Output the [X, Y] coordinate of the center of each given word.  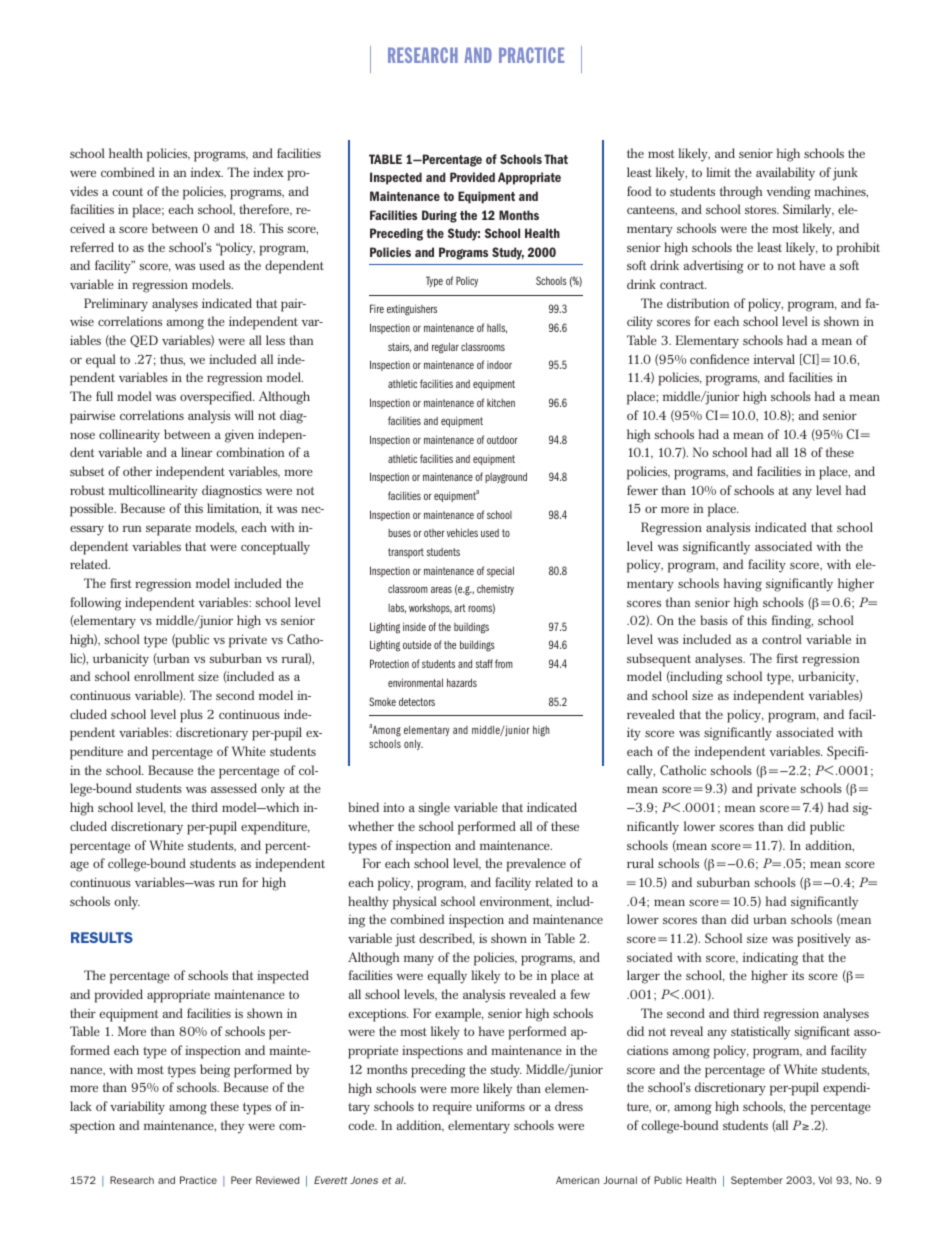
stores [762, 210]
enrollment [164, 676]
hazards [462, 682]
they [232, 1127]
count [128, 192]
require [452, 1108]
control [782, 639]
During [439, 216]
